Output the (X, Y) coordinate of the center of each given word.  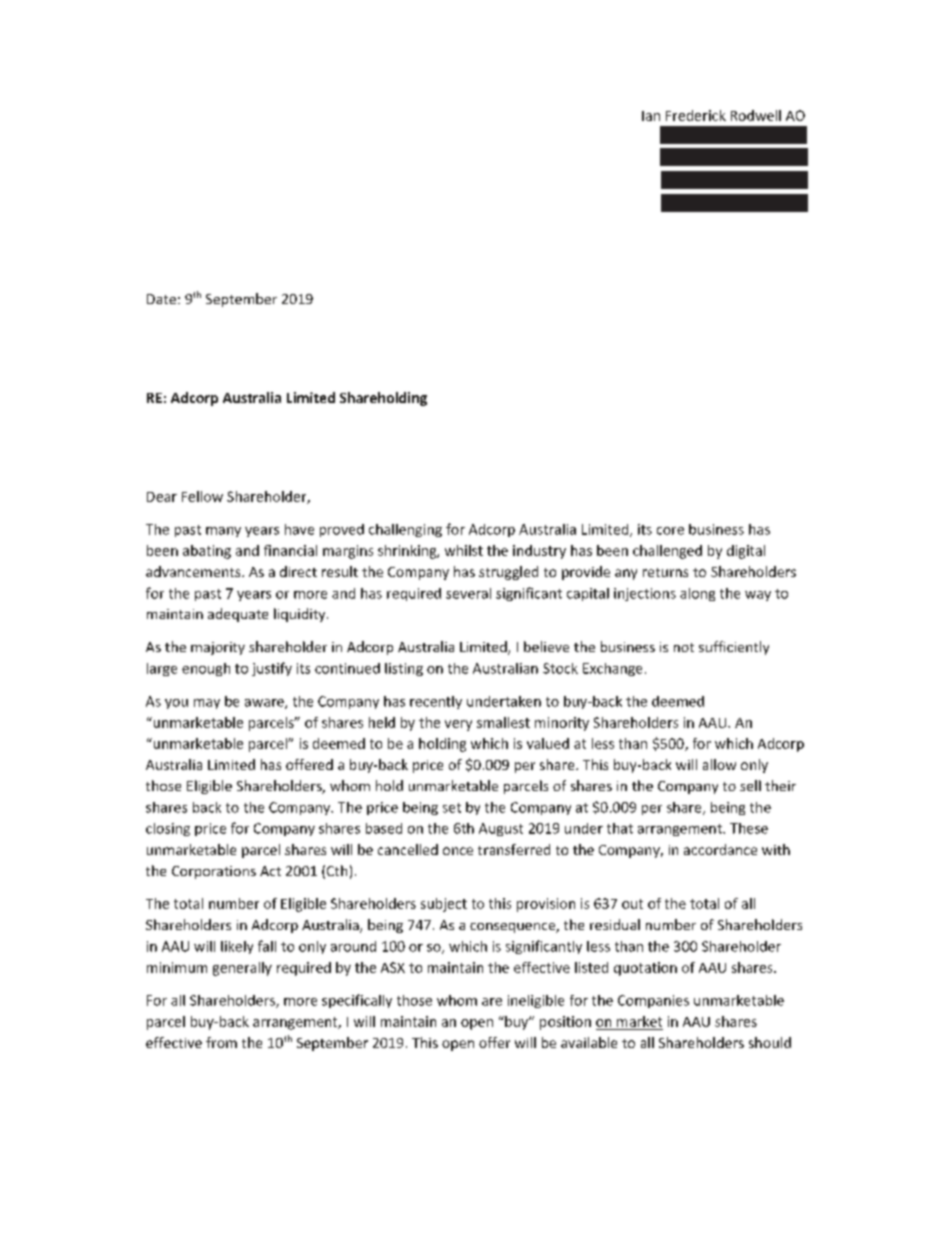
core (670, 531)
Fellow (202, 496)
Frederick (696, 115)
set (452, 808)
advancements (194, 571)
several (468, 593)
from (221, 1042)
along (697, 594)
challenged (667, 552)
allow (719, 764)
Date (161, 299)
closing (168, 829)
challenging (405, 530)
